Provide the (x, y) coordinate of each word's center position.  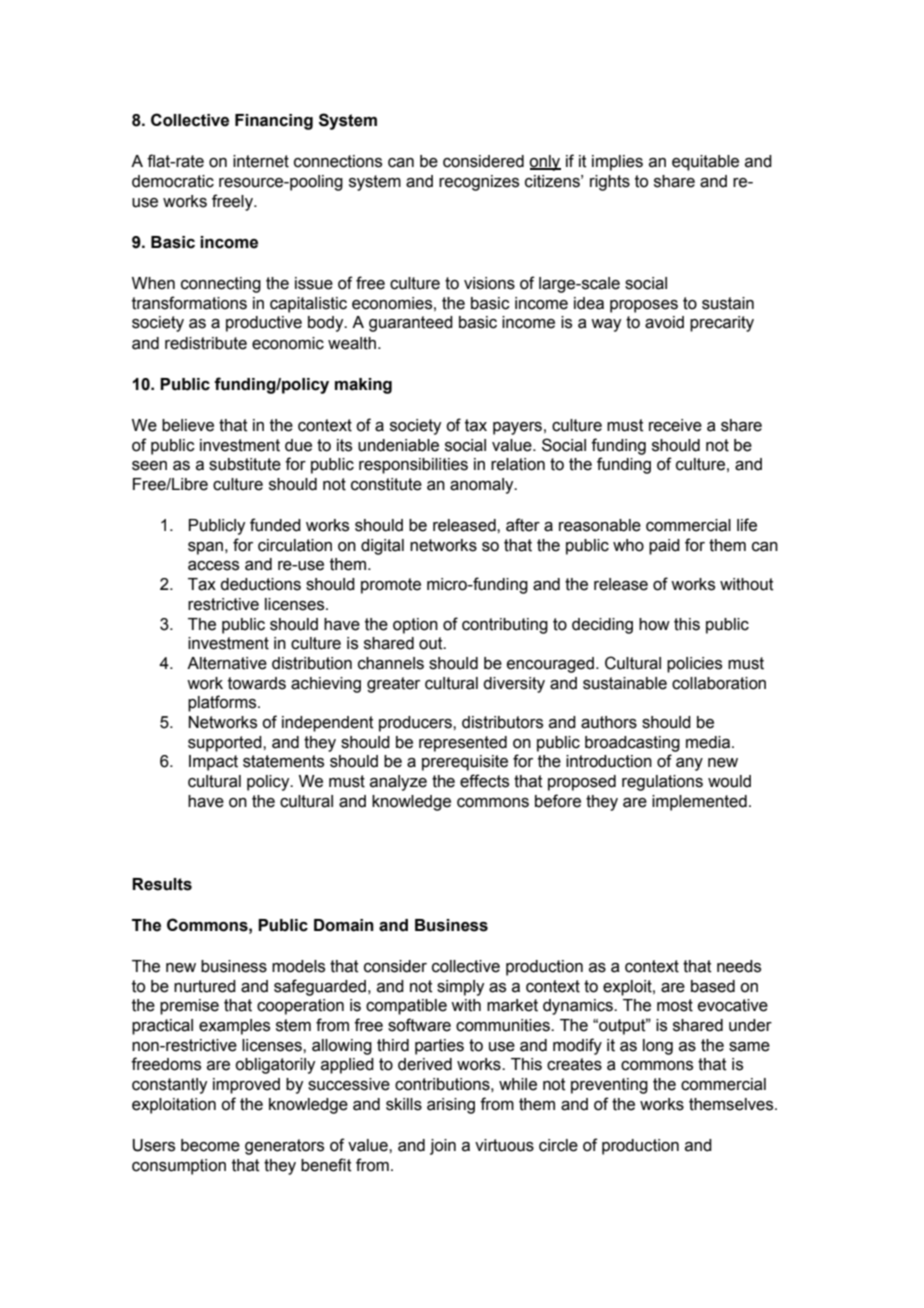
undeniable (398, 445)
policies (694, 665)
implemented (699, 803)
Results (162, 884)
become (210, 1145)
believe (188, 425)
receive (675, 425)
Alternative (227, 663)
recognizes (479, 183)
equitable (705, 163)
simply (460, 988)
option (415, 626)
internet (261, 161)
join (443, 1147)
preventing (609, 1086)
